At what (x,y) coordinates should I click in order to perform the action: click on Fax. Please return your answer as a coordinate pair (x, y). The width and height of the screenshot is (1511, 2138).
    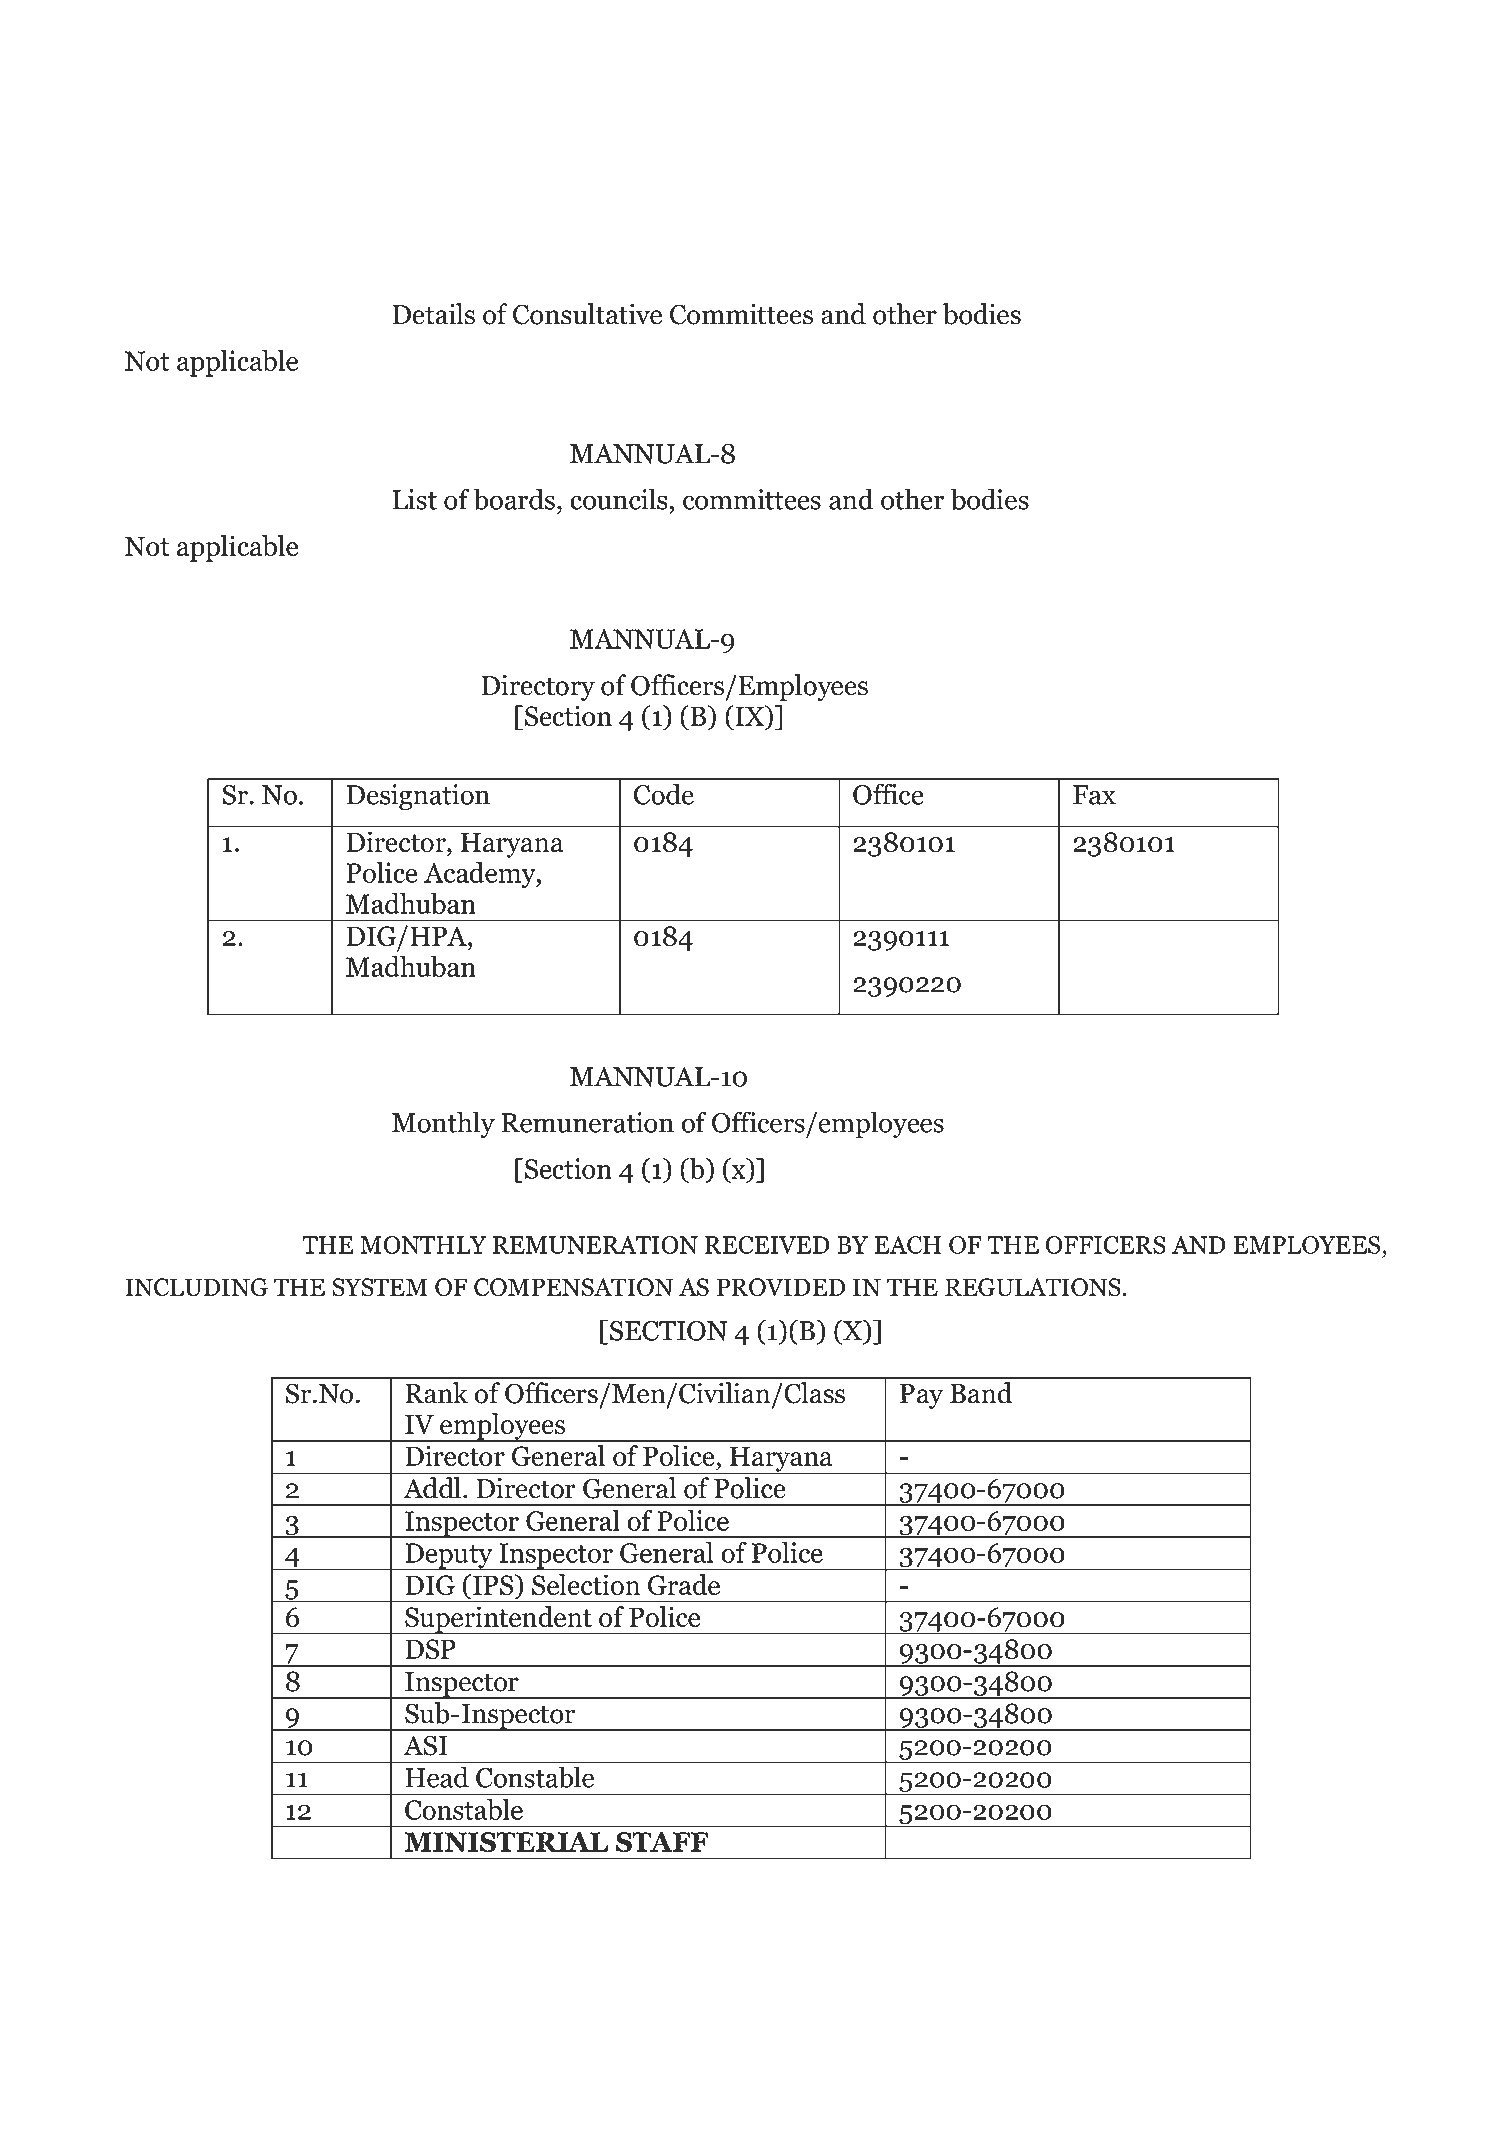
    Looking at the image, I should click on (1094, 795).
